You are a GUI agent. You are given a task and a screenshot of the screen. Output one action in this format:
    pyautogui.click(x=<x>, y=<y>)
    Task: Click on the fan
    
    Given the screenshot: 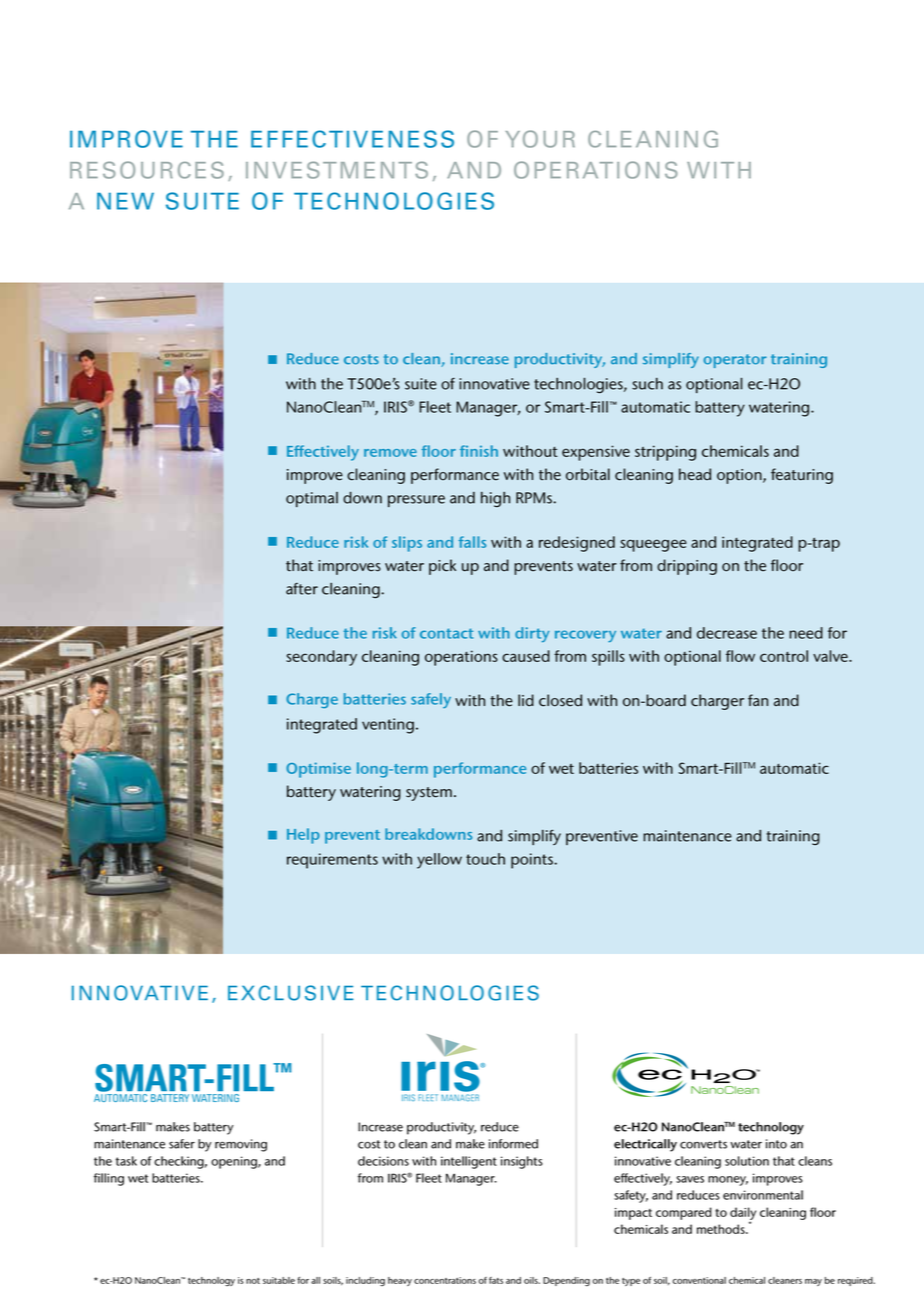 What is the action you would take?
    pyautogui.click(x=758, y=700)
